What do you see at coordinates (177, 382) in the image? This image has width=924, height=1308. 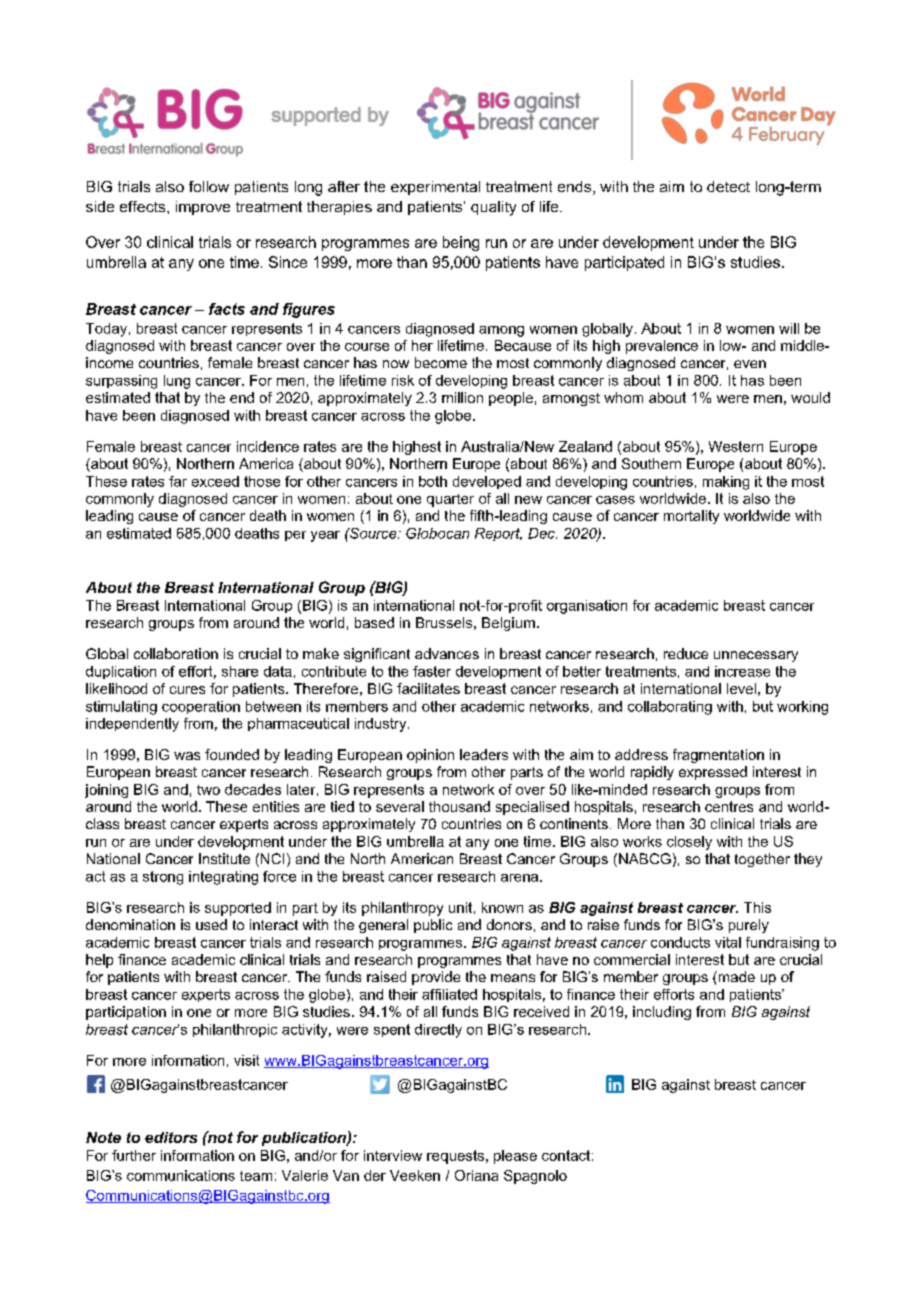 I see `lung` at bounding box center [177, 382].
